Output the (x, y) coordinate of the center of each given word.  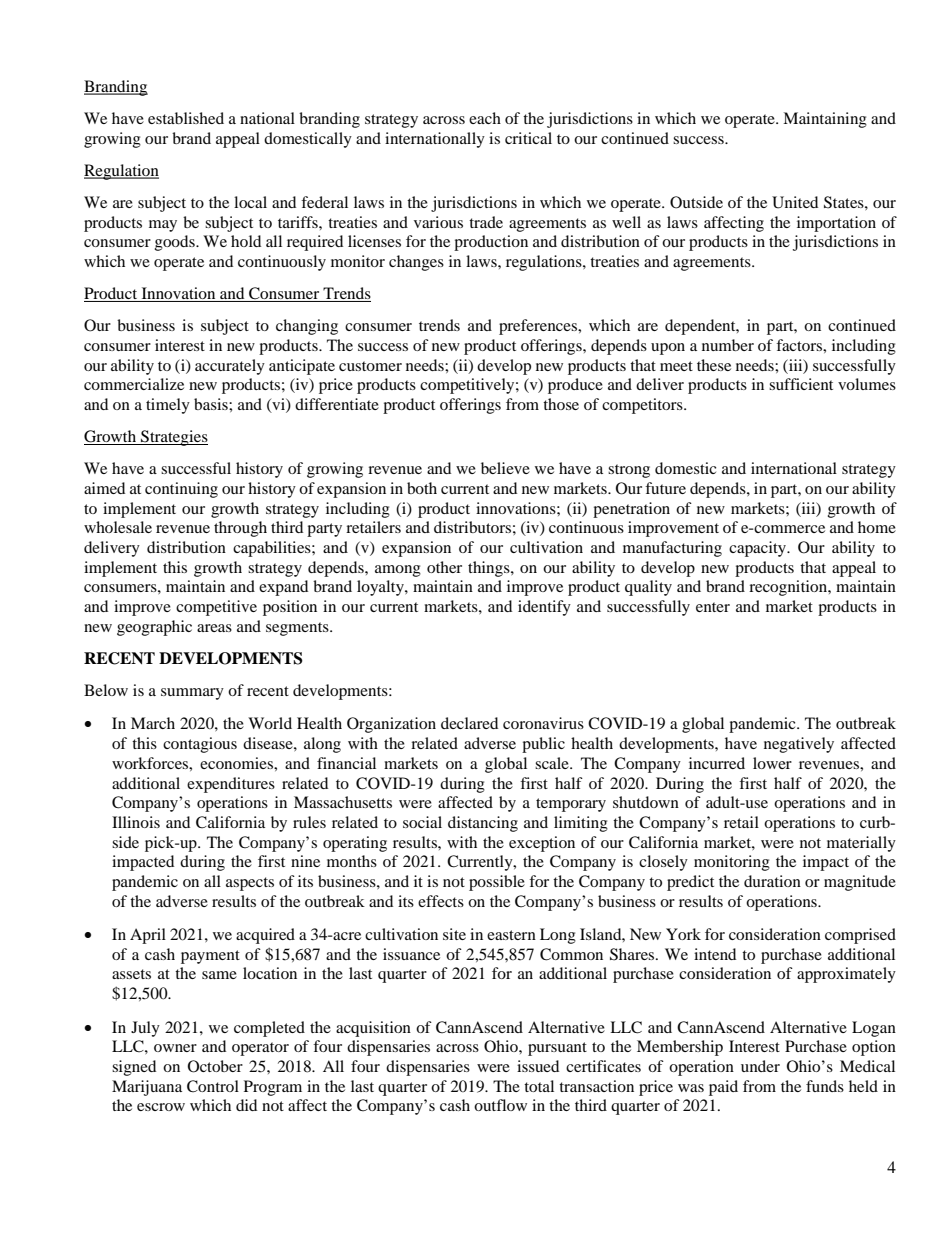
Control (213, 1086)
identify (544, 608)
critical (528, 138)
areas (214, 628)
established (186, 118)
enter (713, 607)
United (795, 202)
